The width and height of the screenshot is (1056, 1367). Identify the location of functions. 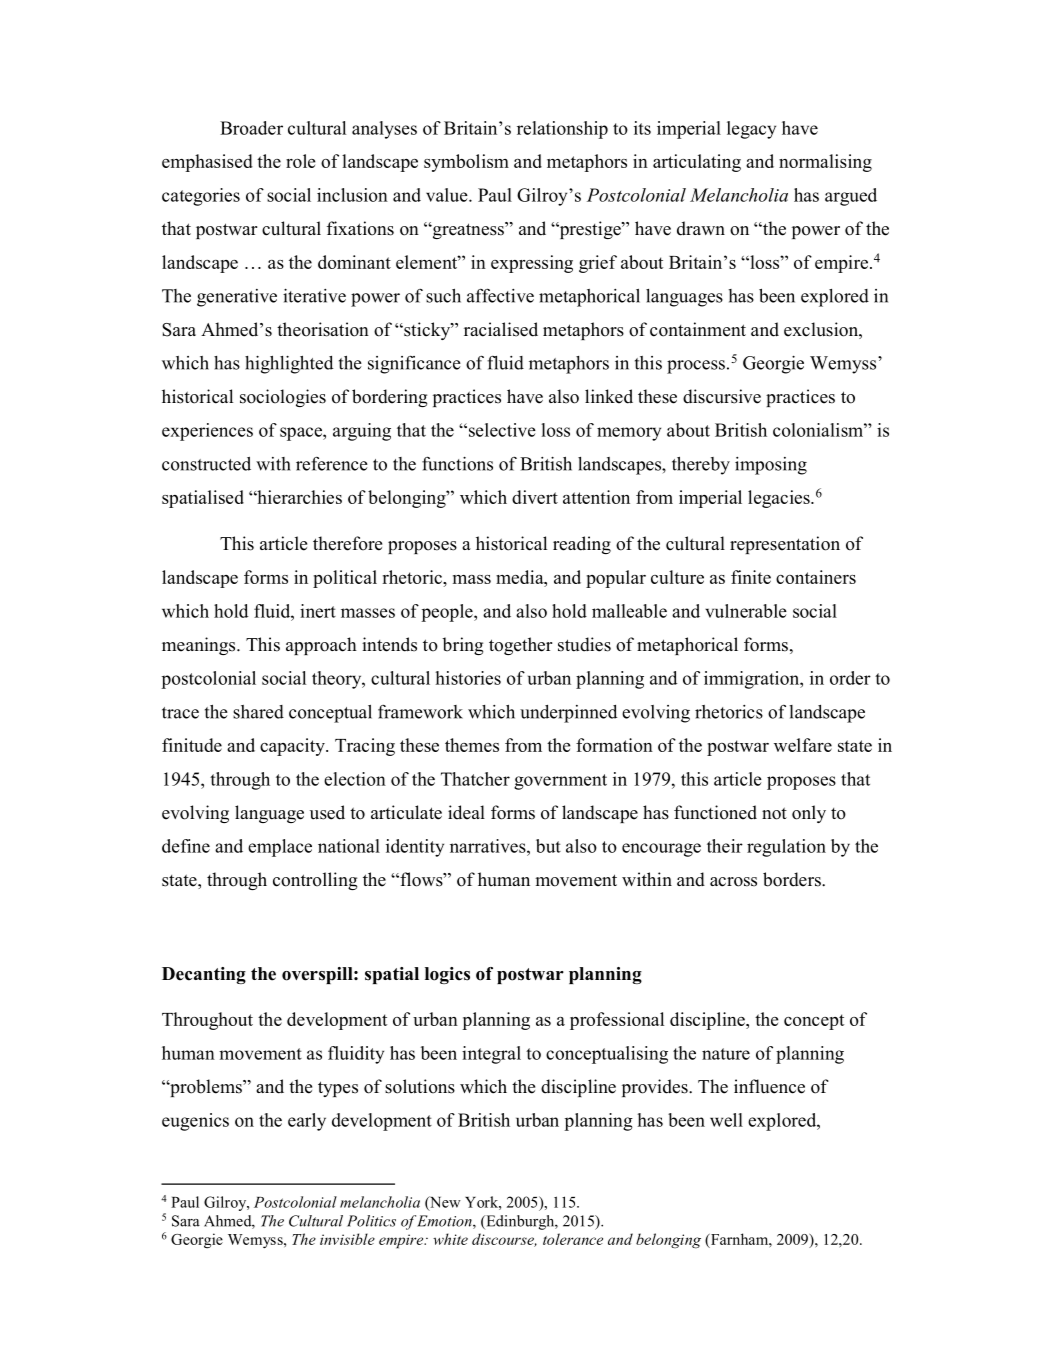
(457, 463).
